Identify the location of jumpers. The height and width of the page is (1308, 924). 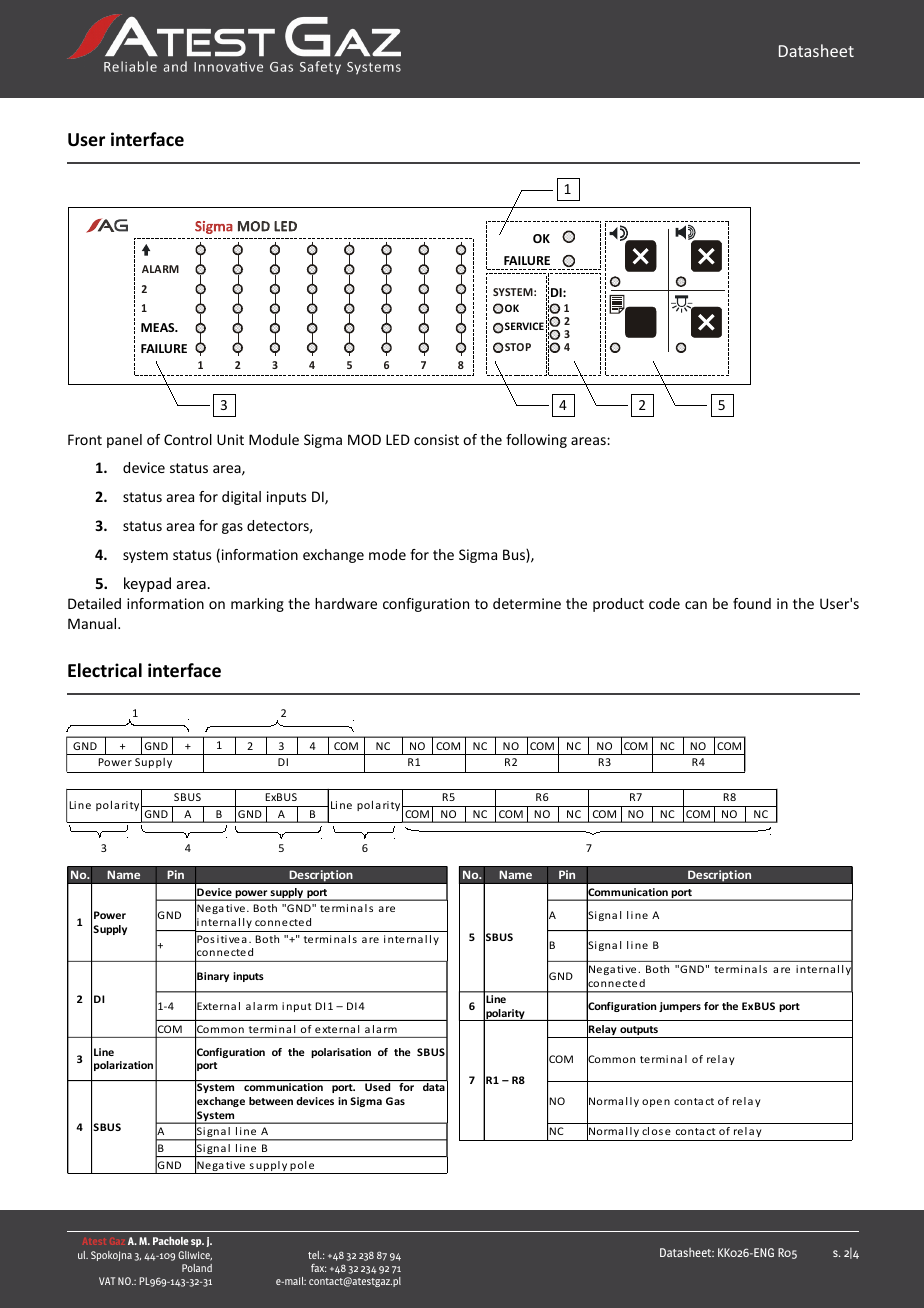
(680, 1007).
